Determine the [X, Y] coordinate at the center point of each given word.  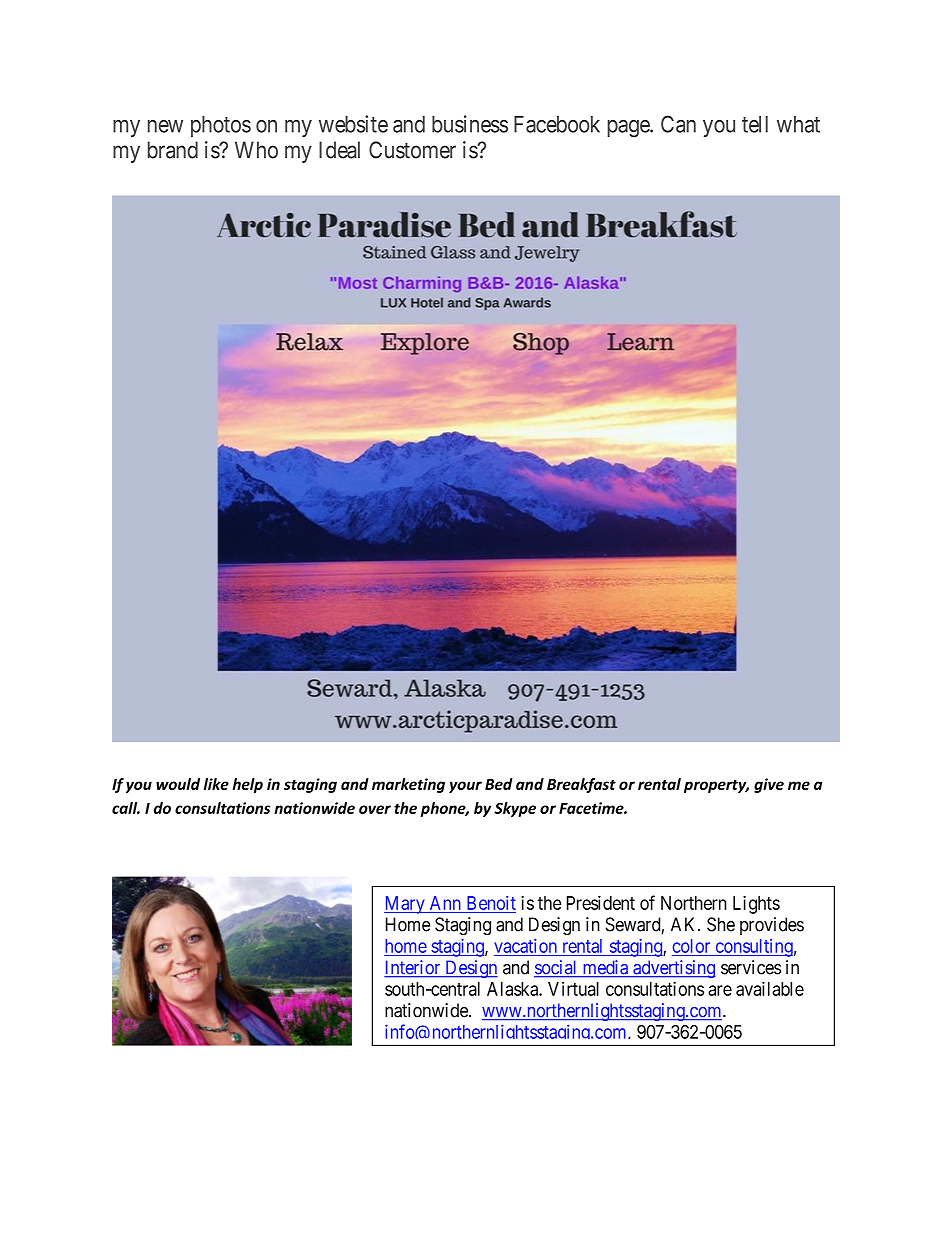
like [216, 784]
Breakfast [581, 785]
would [178, 784]
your [465, 787]
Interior [413, 968]
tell [755, 124]
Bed [499, 784]
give [769, 785]
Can [678, 124]
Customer [412, 150]
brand [173, 150]
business [470, 124]
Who [256, 150]
